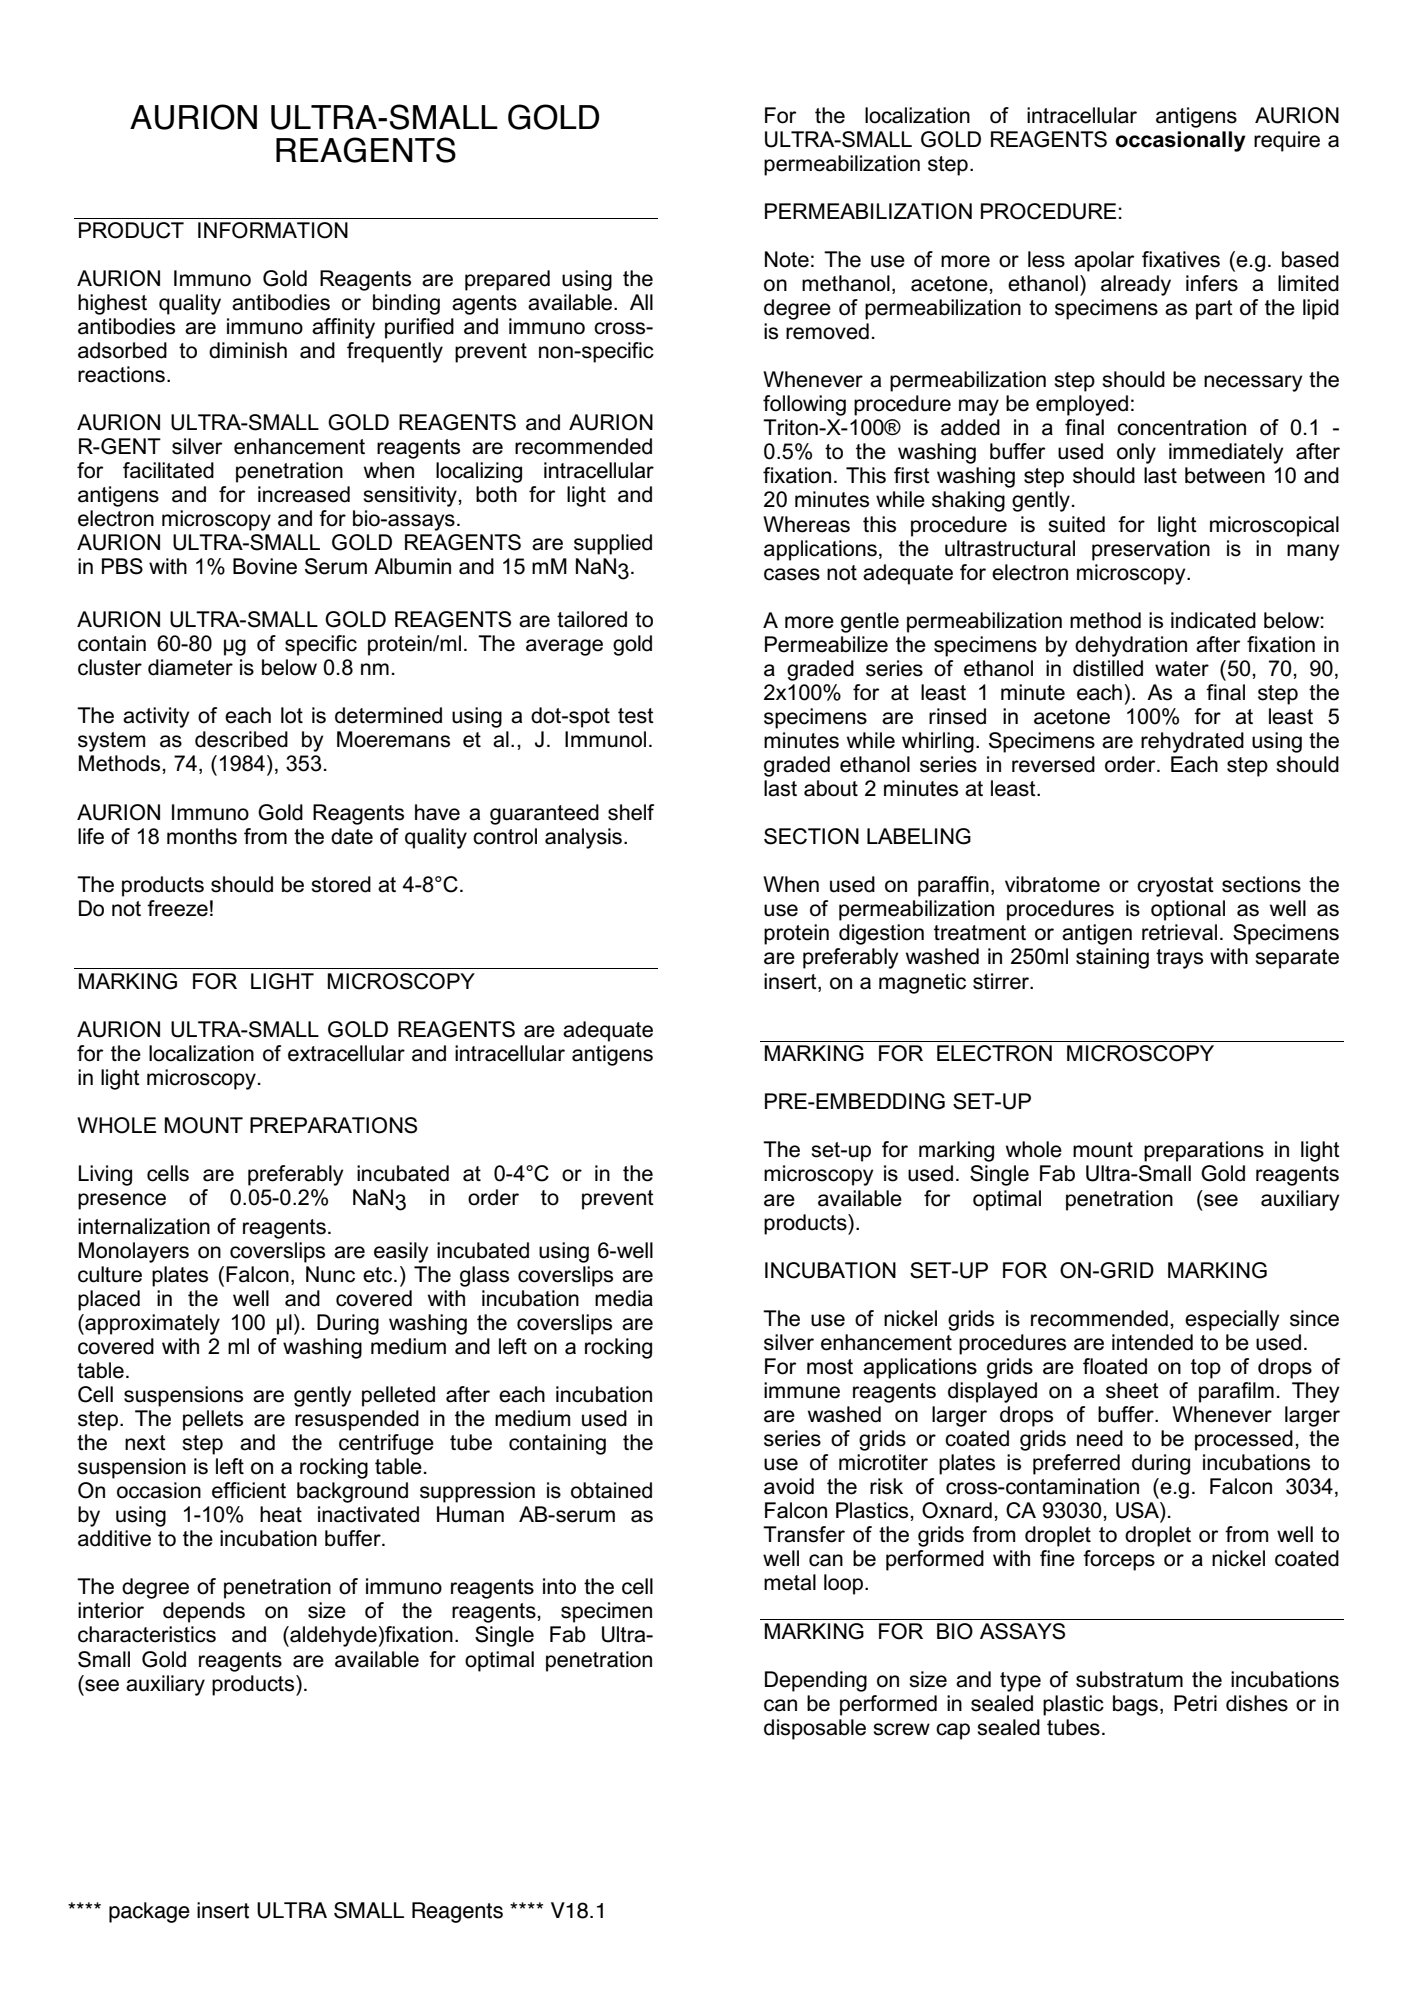  I want to click on Bovine, so click(265, 566).
